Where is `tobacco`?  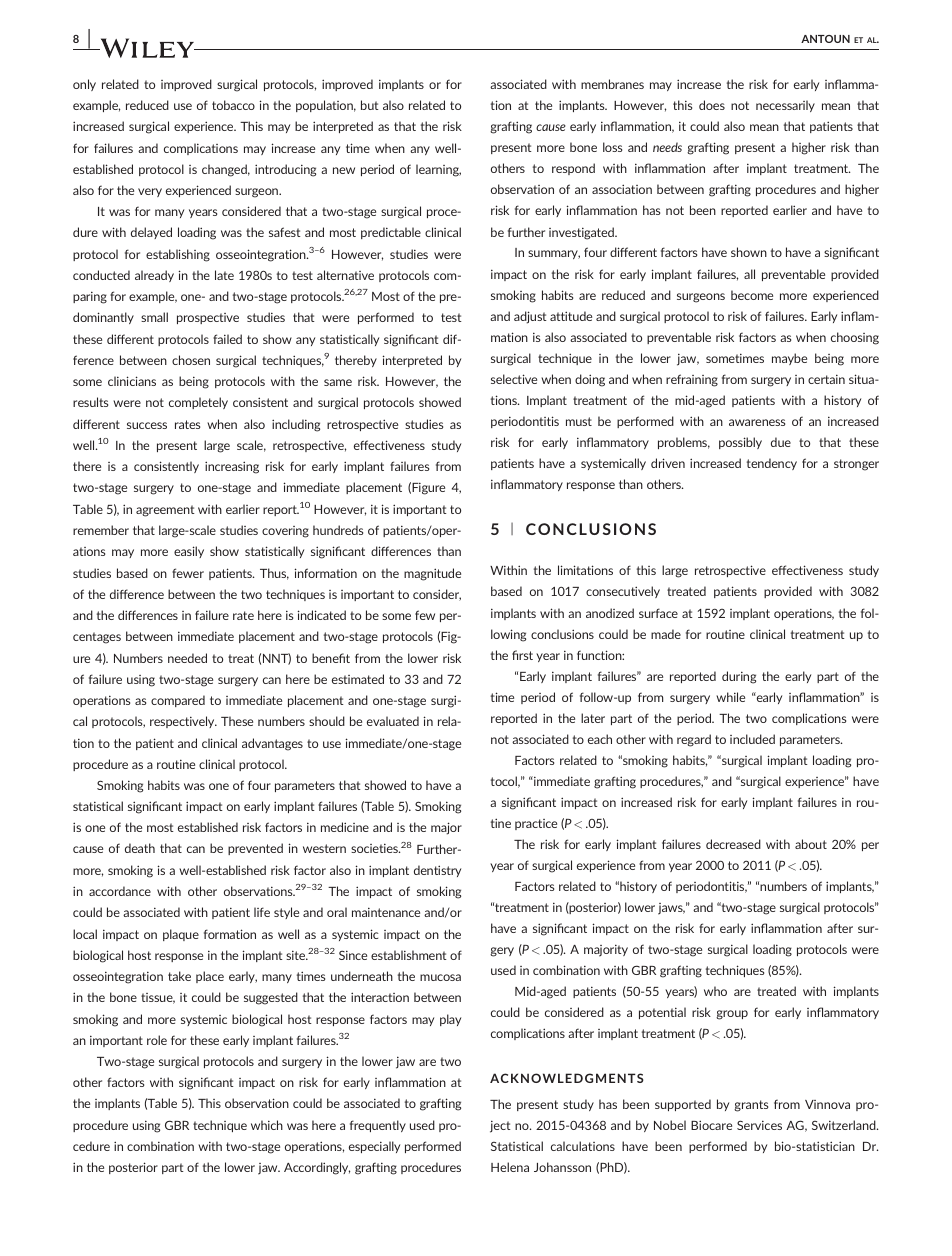 tobacco is located at coordinates (233, 105).
